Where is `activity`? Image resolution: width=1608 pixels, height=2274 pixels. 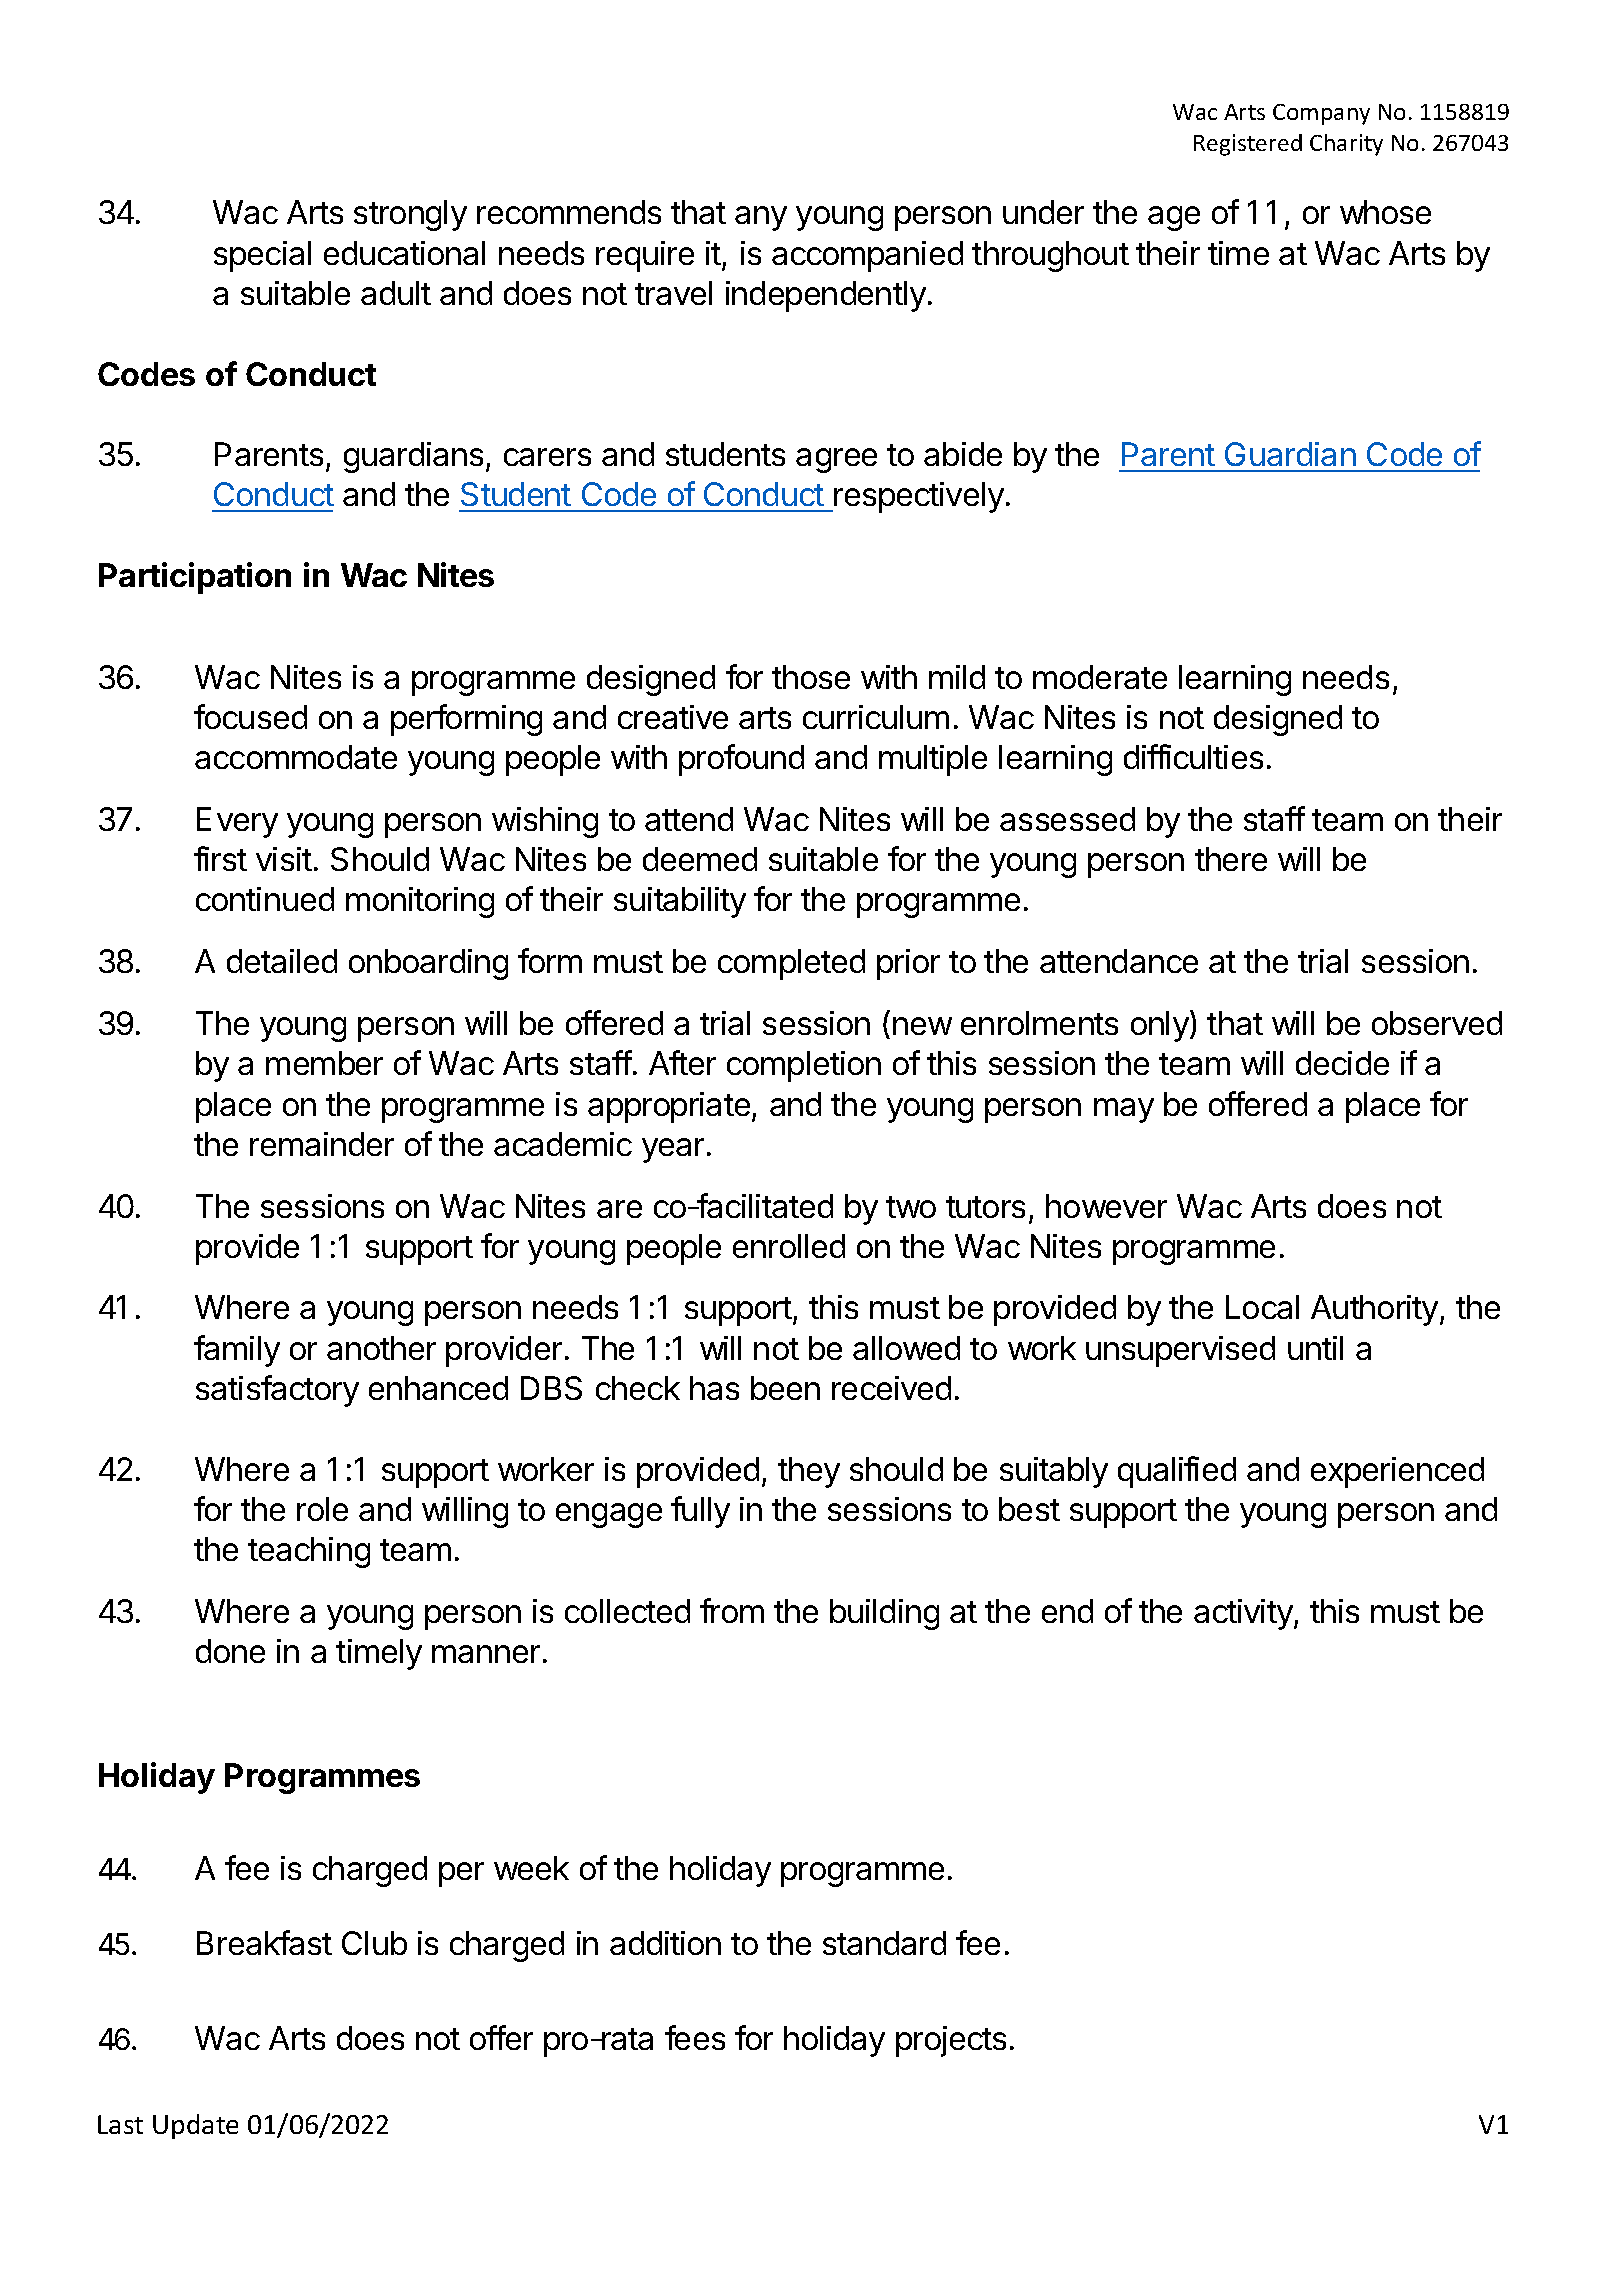
activity is located at coordinates (1243, 1614).
